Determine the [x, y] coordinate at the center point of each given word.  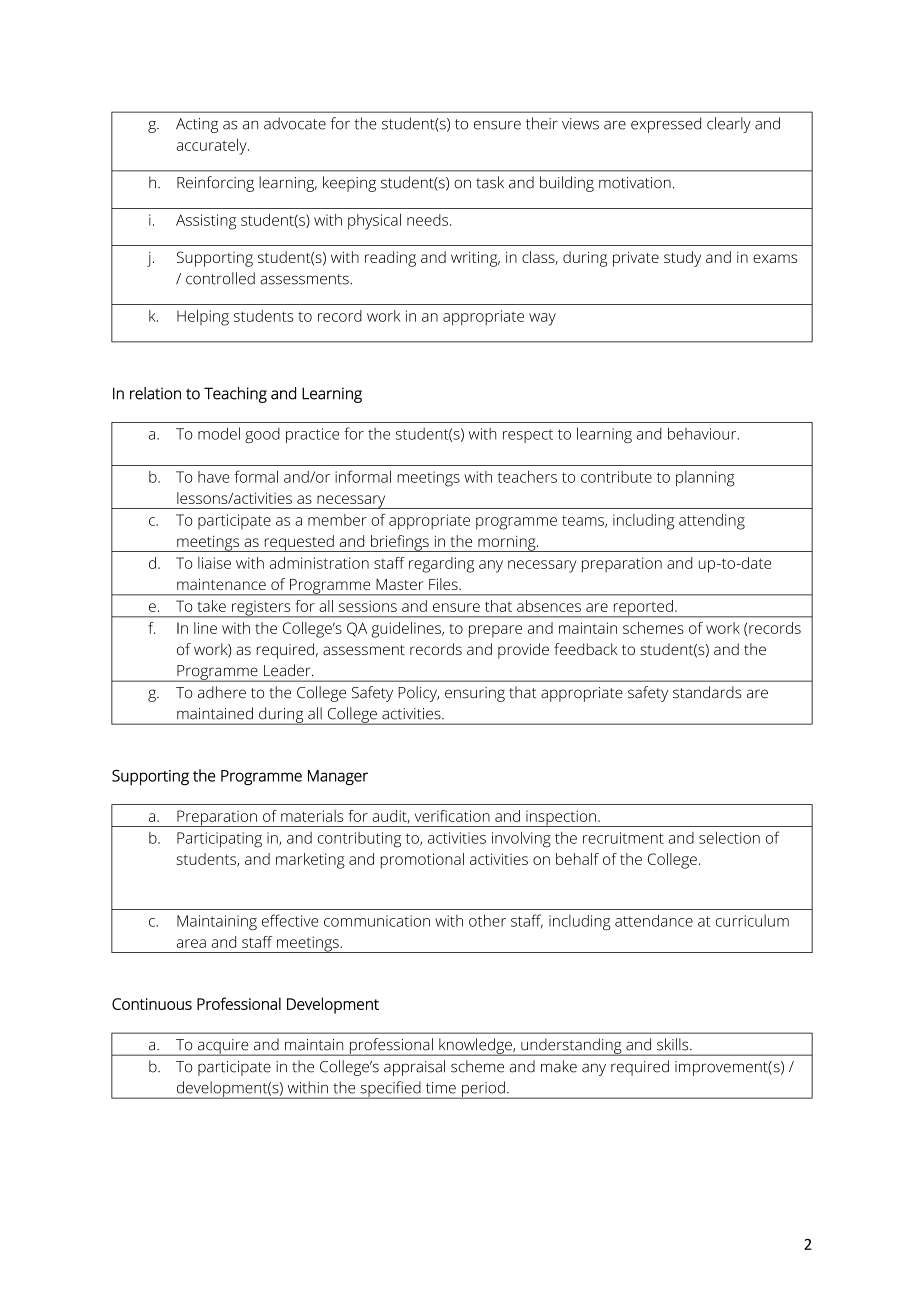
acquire [223, 1047]
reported [643, 609]
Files [444, 584]
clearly [729, 125]
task [490, 182]
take [212, 606]
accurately [212, 147]
